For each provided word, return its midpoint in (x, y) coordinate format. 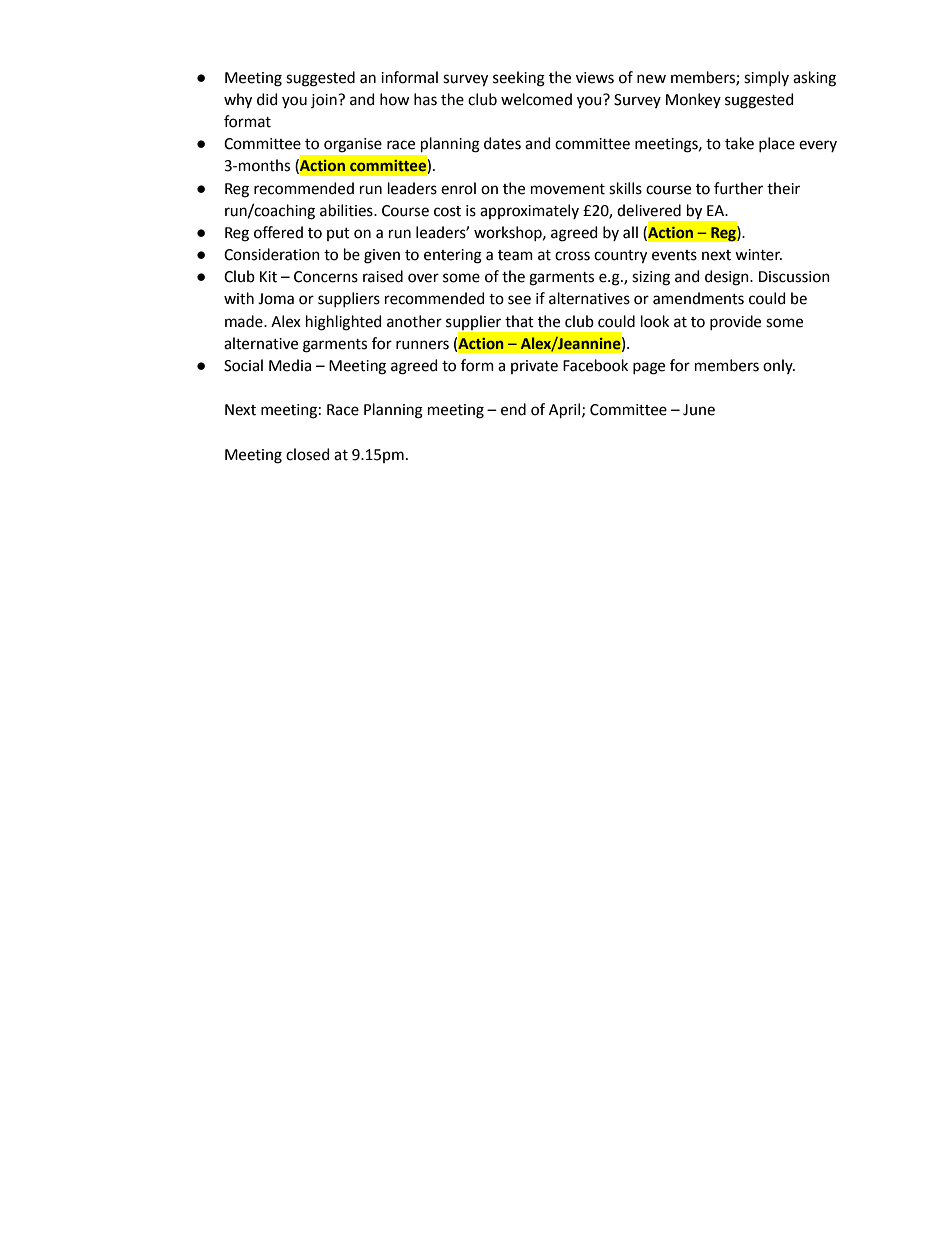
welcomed (536, 99)
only (779, 366)
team (515, 255)
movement (568, 189)
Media (290, 365)
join (325, 101)
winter (758, 255)
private (534, 367)
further (738, 188)
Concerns (326, 277)
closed (307, 454)
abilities (347, 210)
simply (766, 78)
